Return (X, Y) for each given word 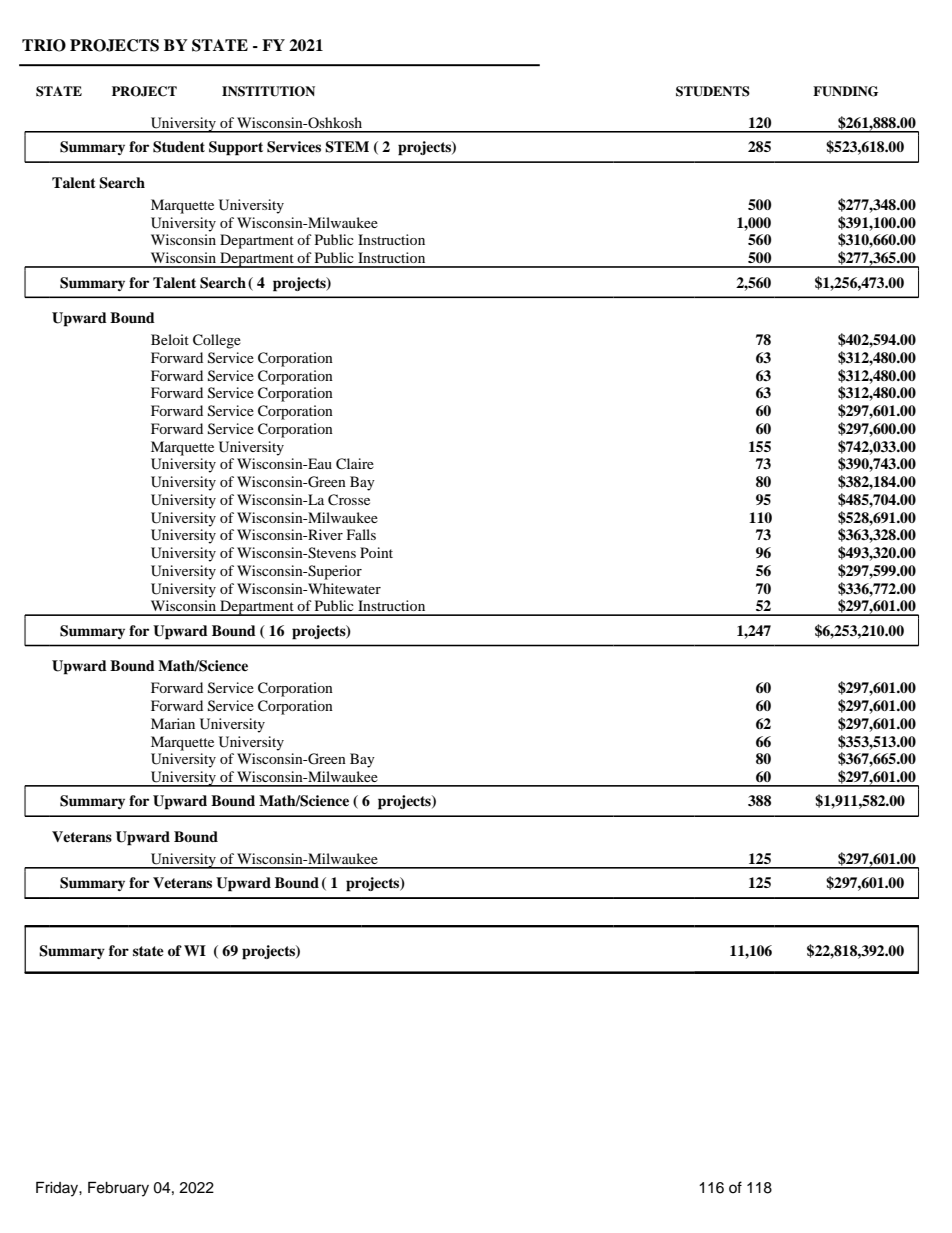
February (118, 1189)
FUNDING (845, 91)
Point (376, 552)
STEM (347, 147)
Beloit (170, 339)
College (217, 341)
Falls (361, 534)
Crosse (349, 500)
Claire (355, 464)
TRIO (44, 45)
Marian (173, 723)
